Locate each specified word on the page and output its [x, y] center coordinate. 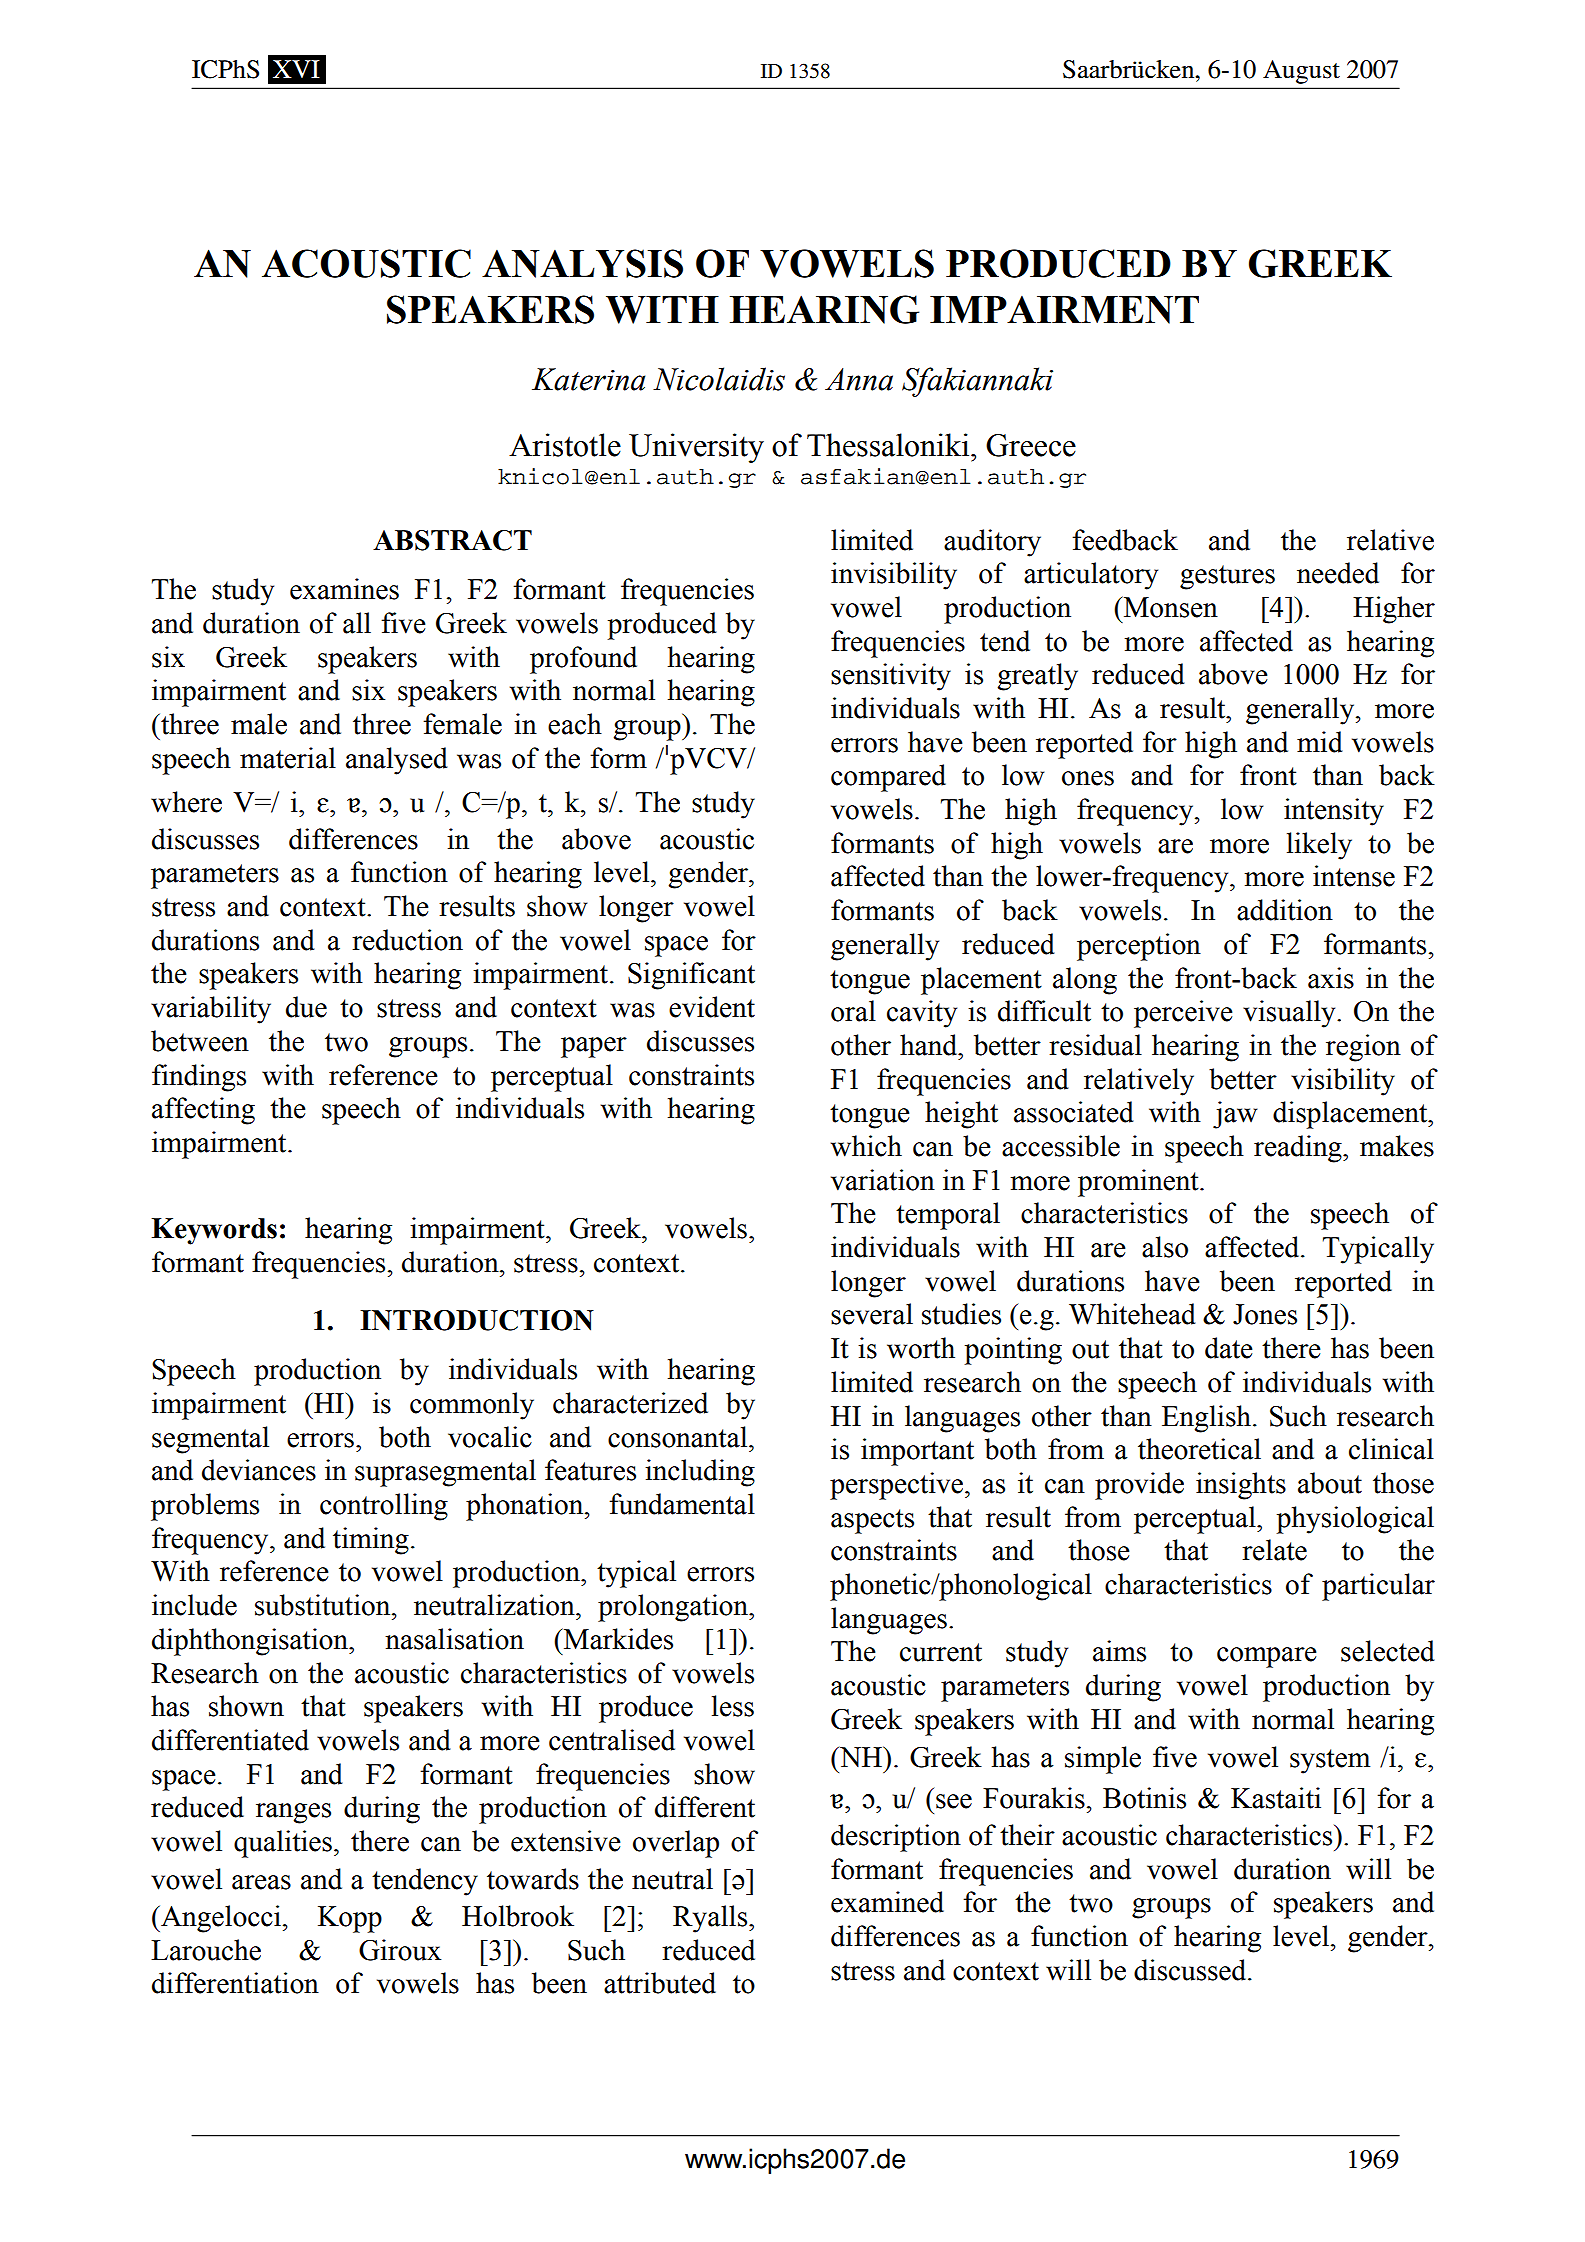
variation [883, 1180]
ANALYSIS [582, 263]
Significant [691, 976]
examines [344, 589]
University [696, 448]
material [288, 758]
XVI [296, 69]
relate [1274, 1550]
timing [371, 1541]
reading [1299, 1149]
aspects [872, 1521]
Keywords [214, 1231]
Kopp [350, 1919]
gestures [1227, 577]
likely [1319, 846]
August [1301, 72]
